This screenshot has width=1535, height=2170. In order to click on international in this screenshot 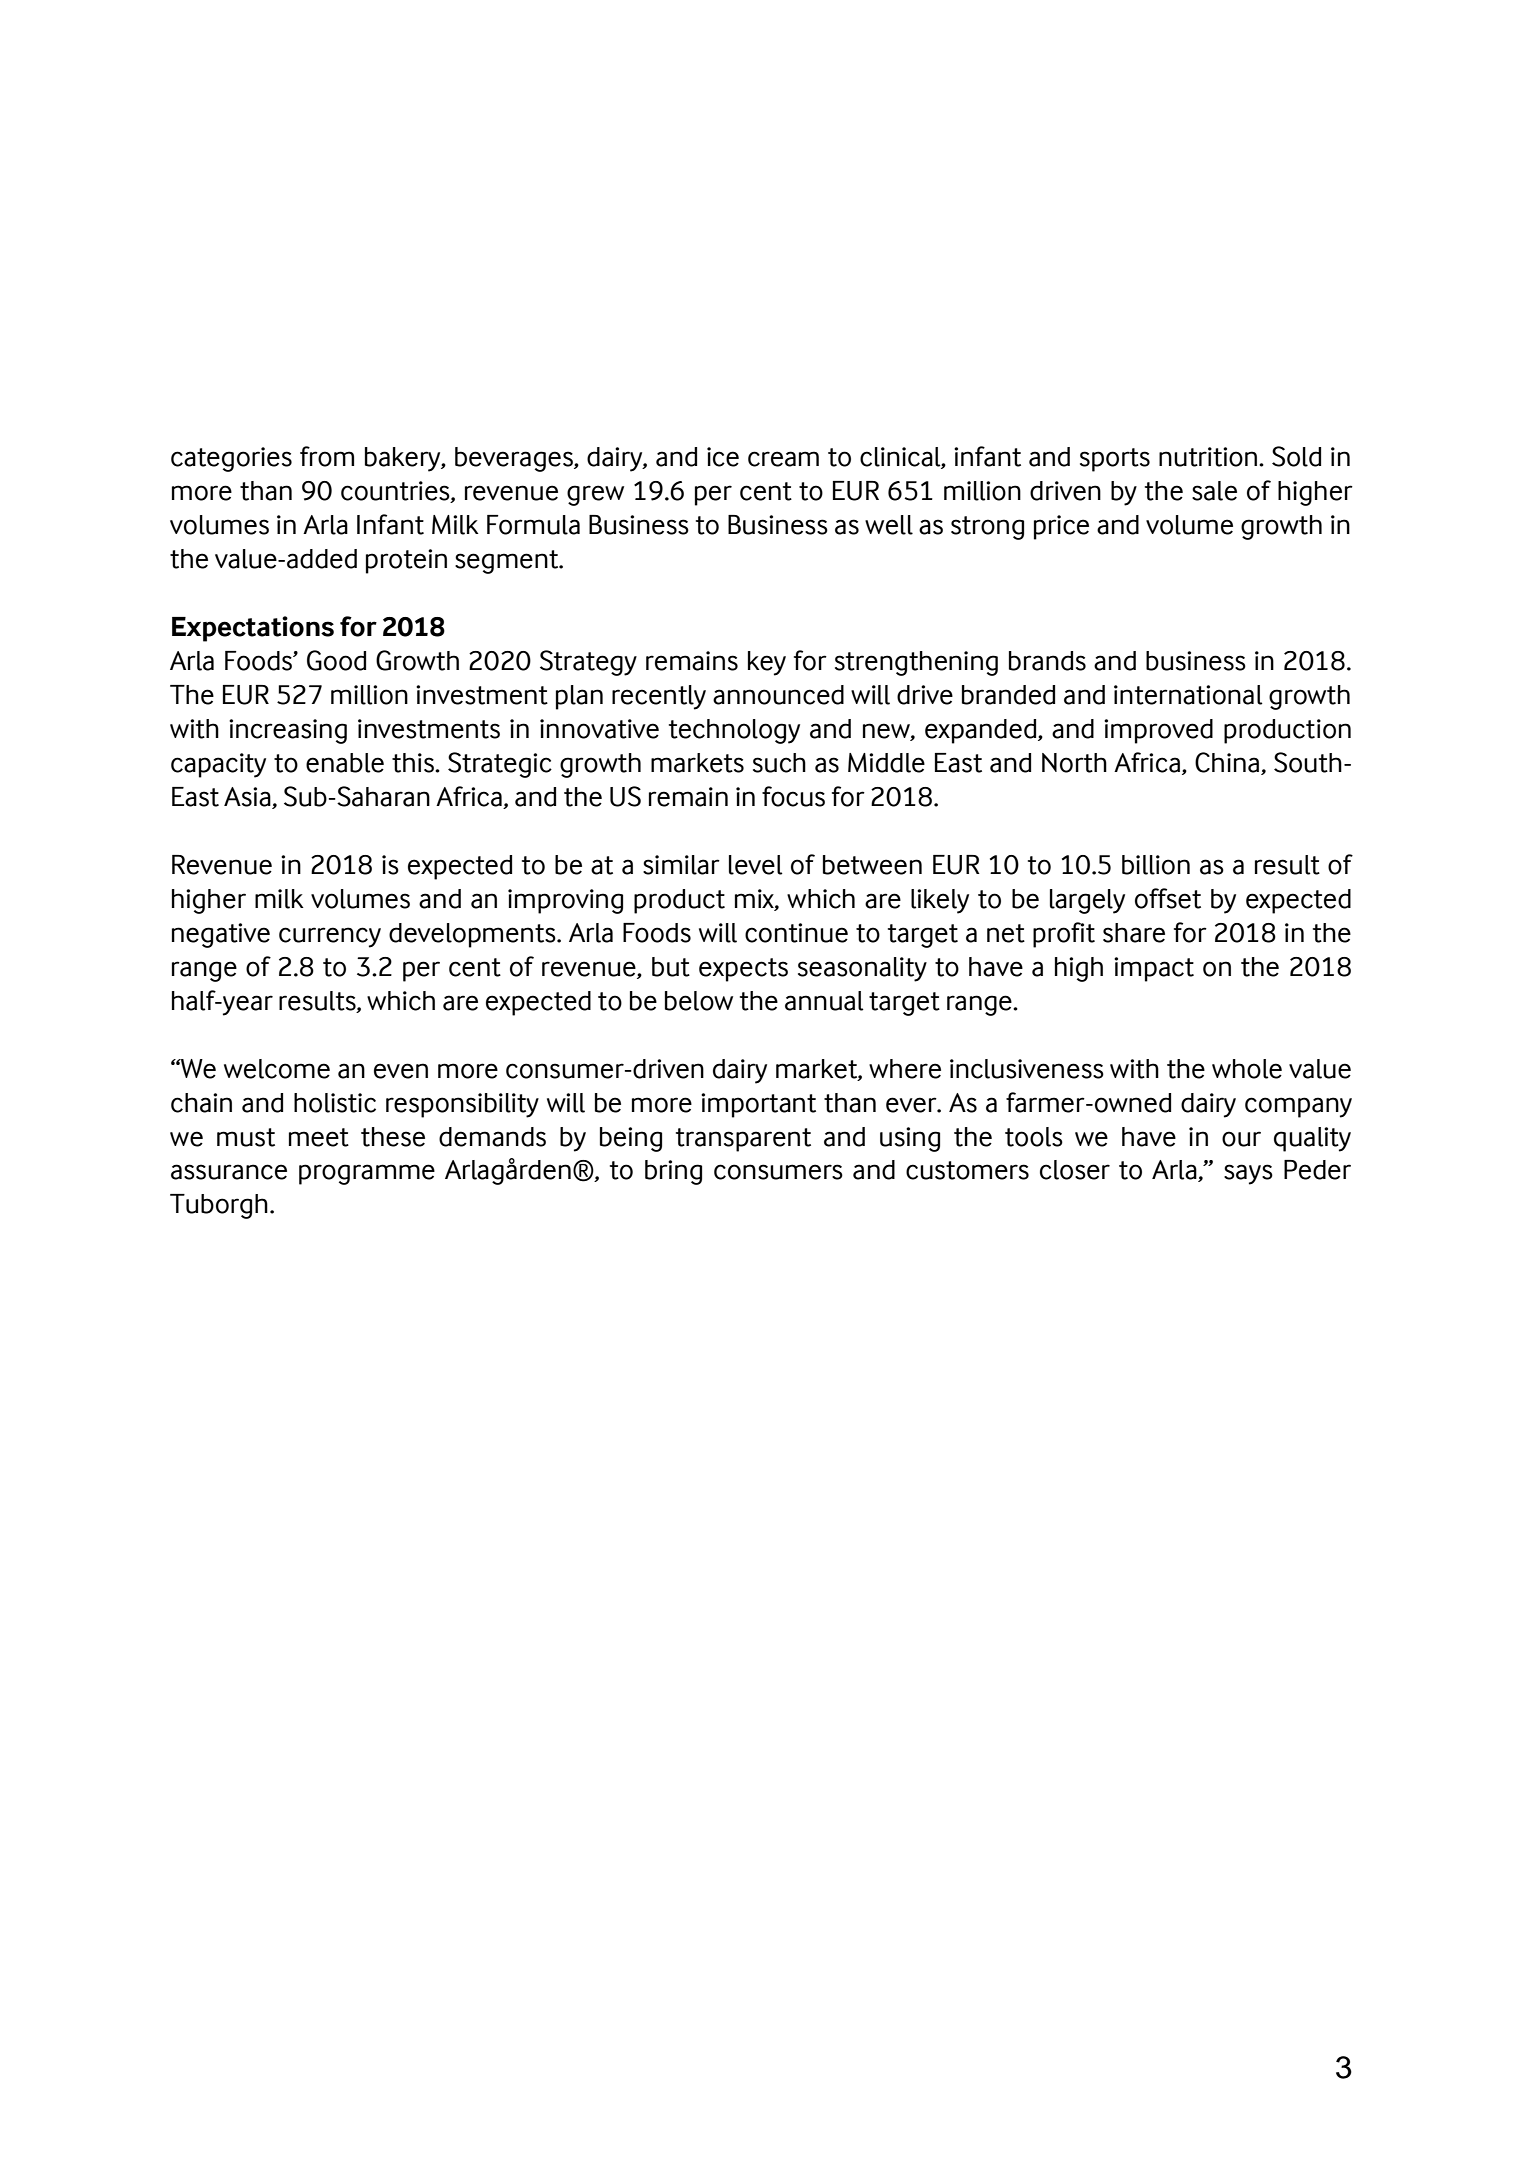, I will do `click(1188, 695)`.
